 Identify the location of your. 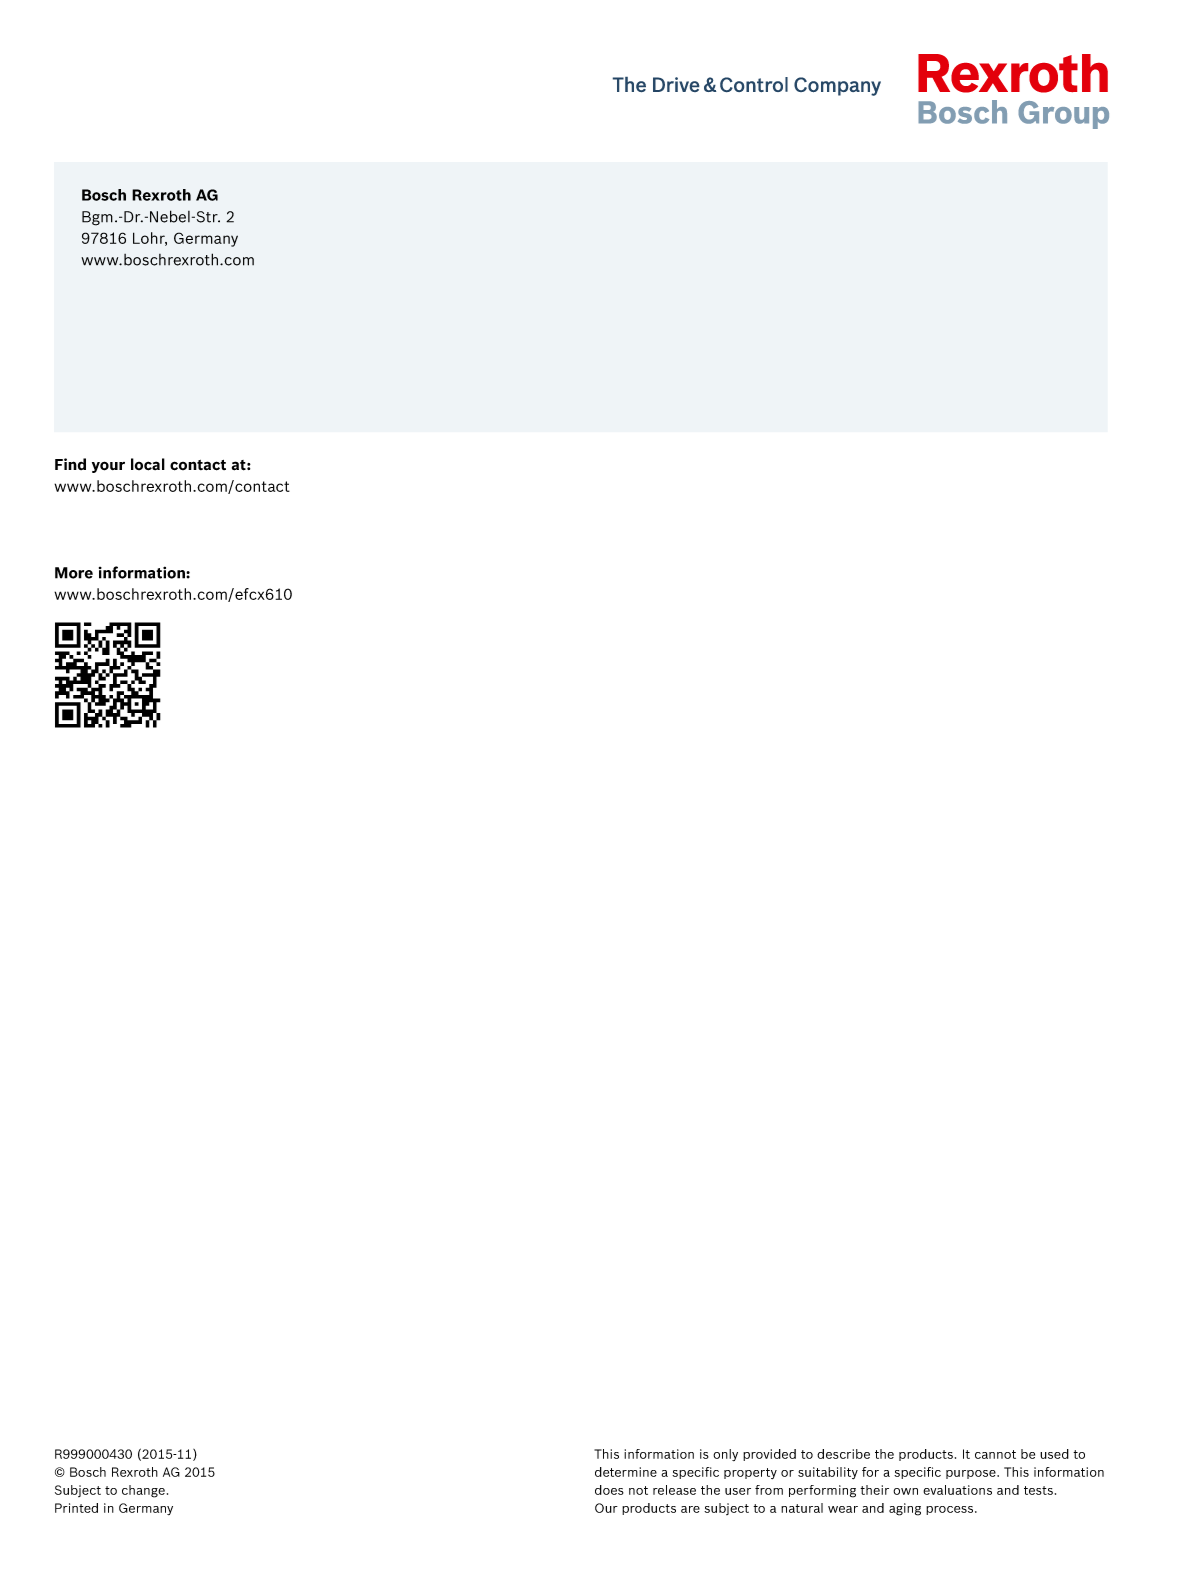
(108, 467).
